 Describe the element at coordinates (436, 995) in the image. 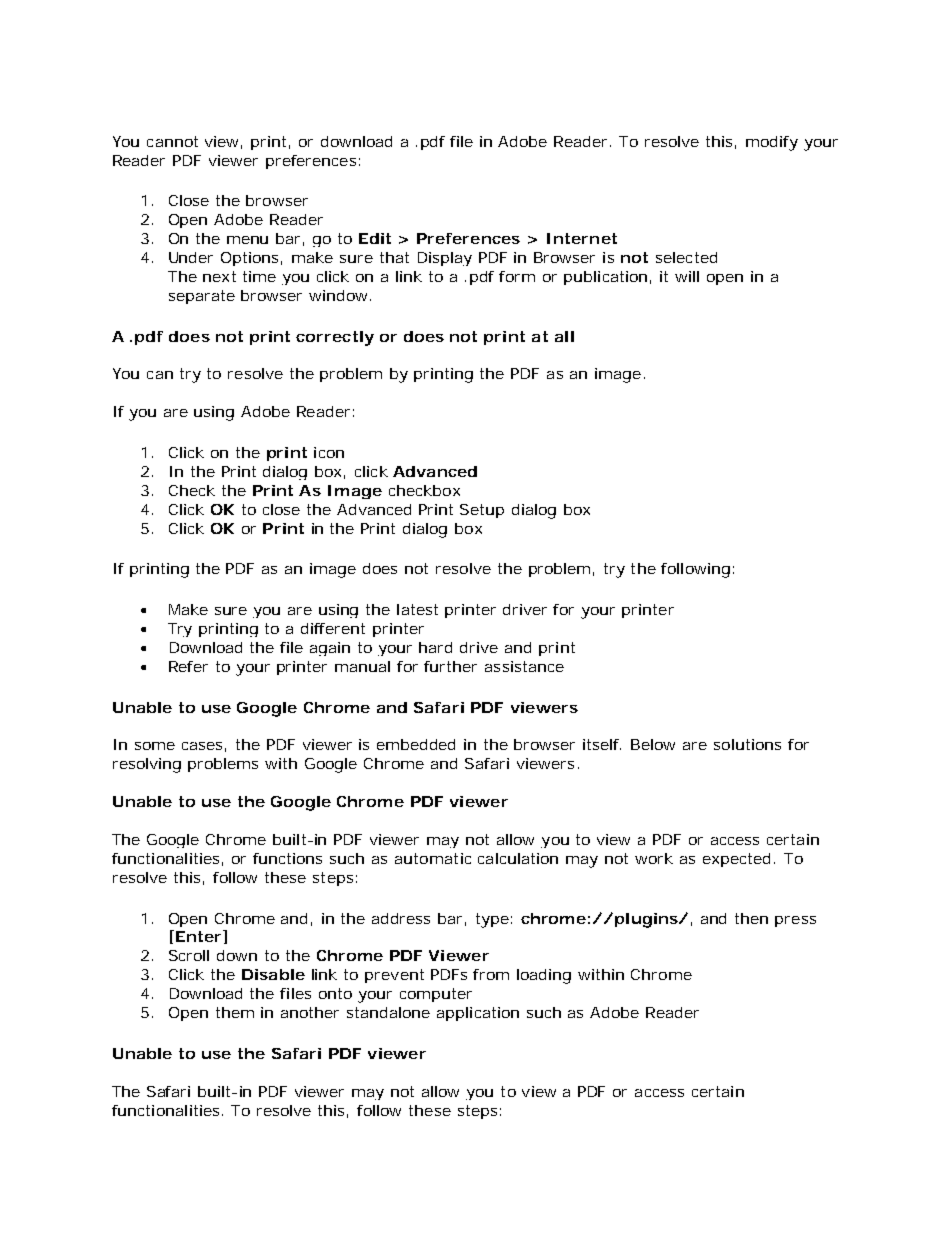

I see `computer` at that location.
